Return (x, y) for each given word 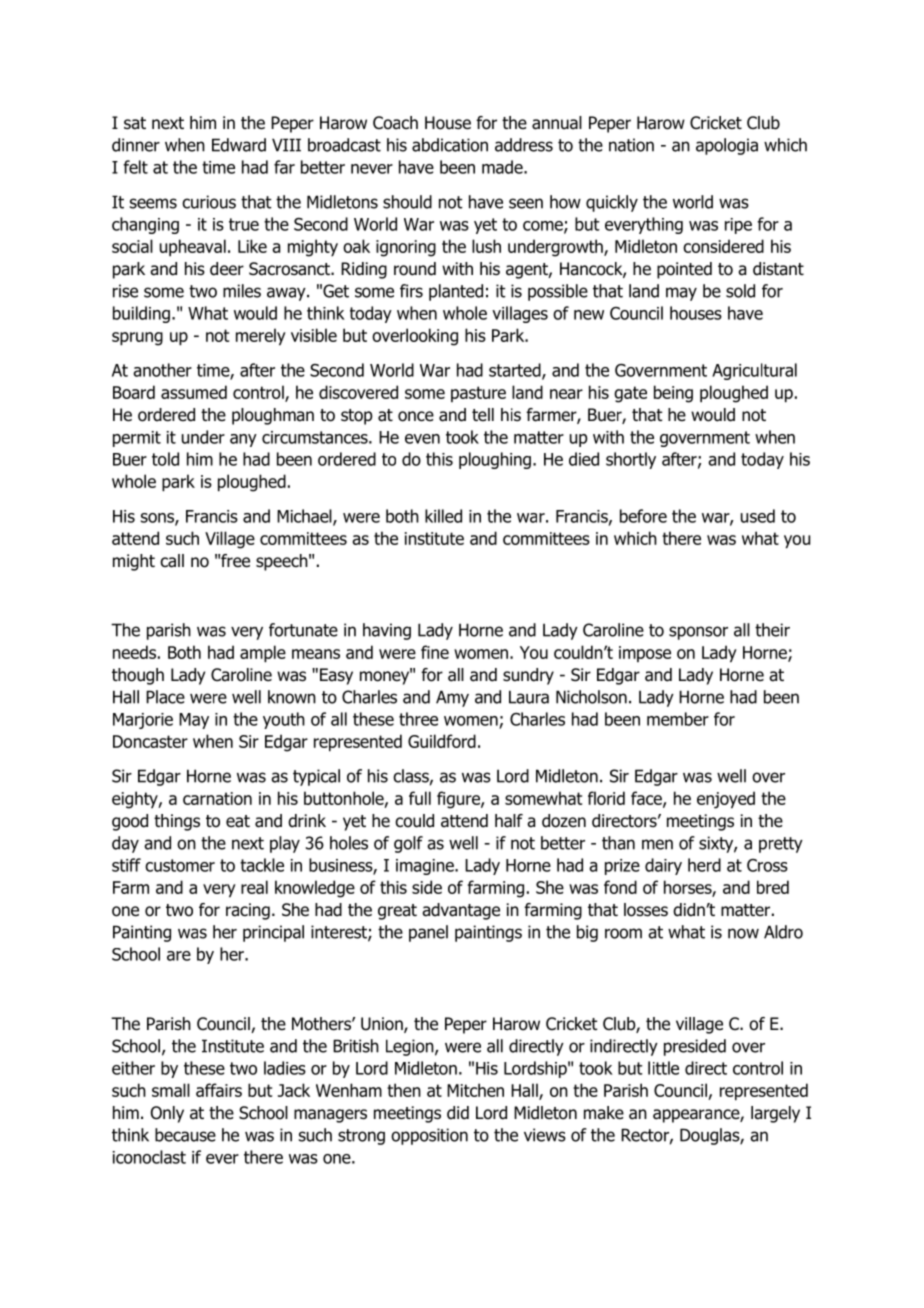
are (179, 956)
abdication (450, 145)
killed (443, 516)
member (678, 719)
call (172, 561)
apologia (727, 146)
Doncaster (150, 741)
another (162, 370)
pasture (478, 394)
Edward (239, 145)
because (185, 1135)
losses (646, 910)
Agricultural (754, 371)
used (758, 516)
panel (428, 933)
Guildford (442, 741)
